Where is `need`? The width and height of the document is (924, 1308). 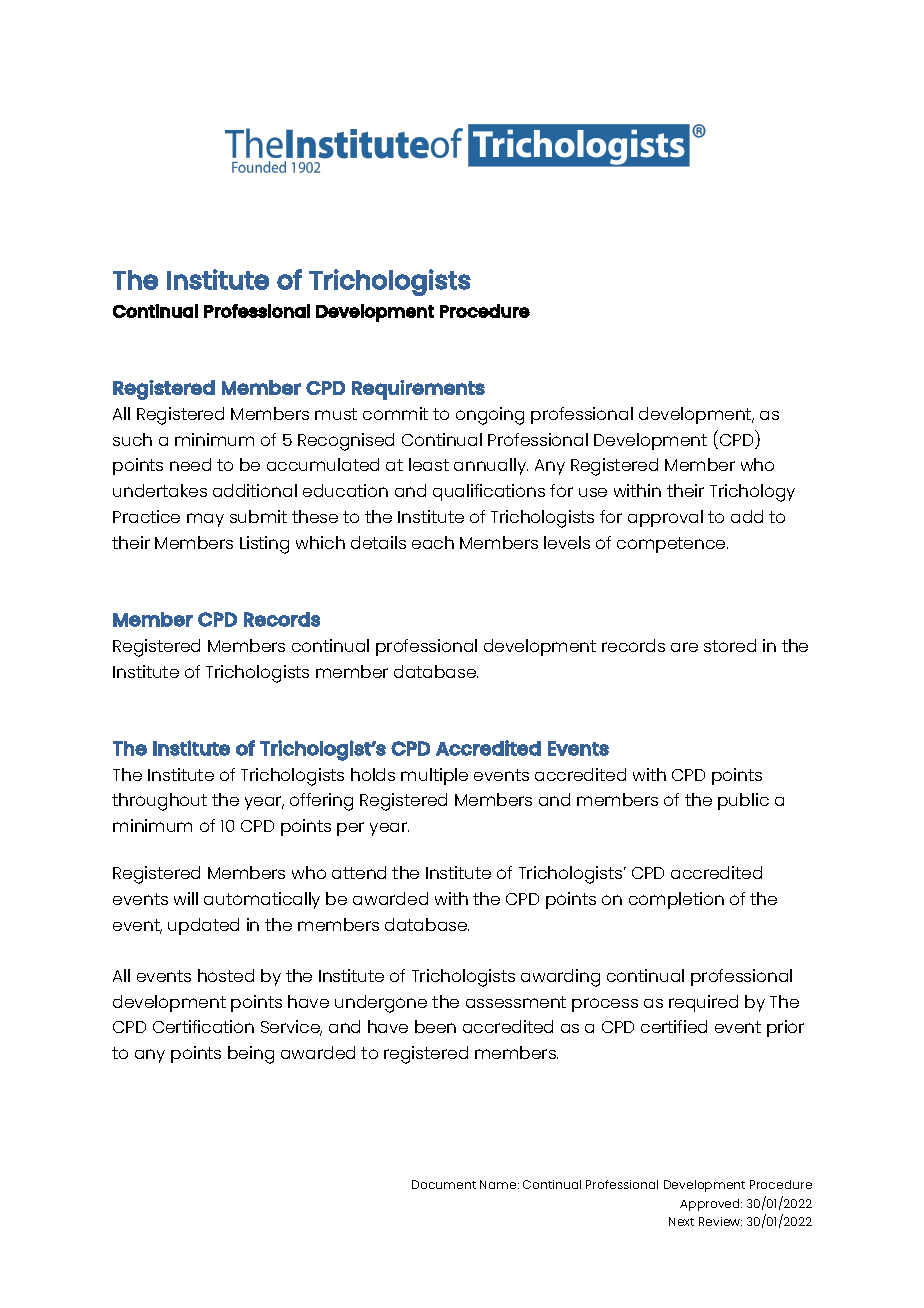
need is located at coordinates (190, 464).
